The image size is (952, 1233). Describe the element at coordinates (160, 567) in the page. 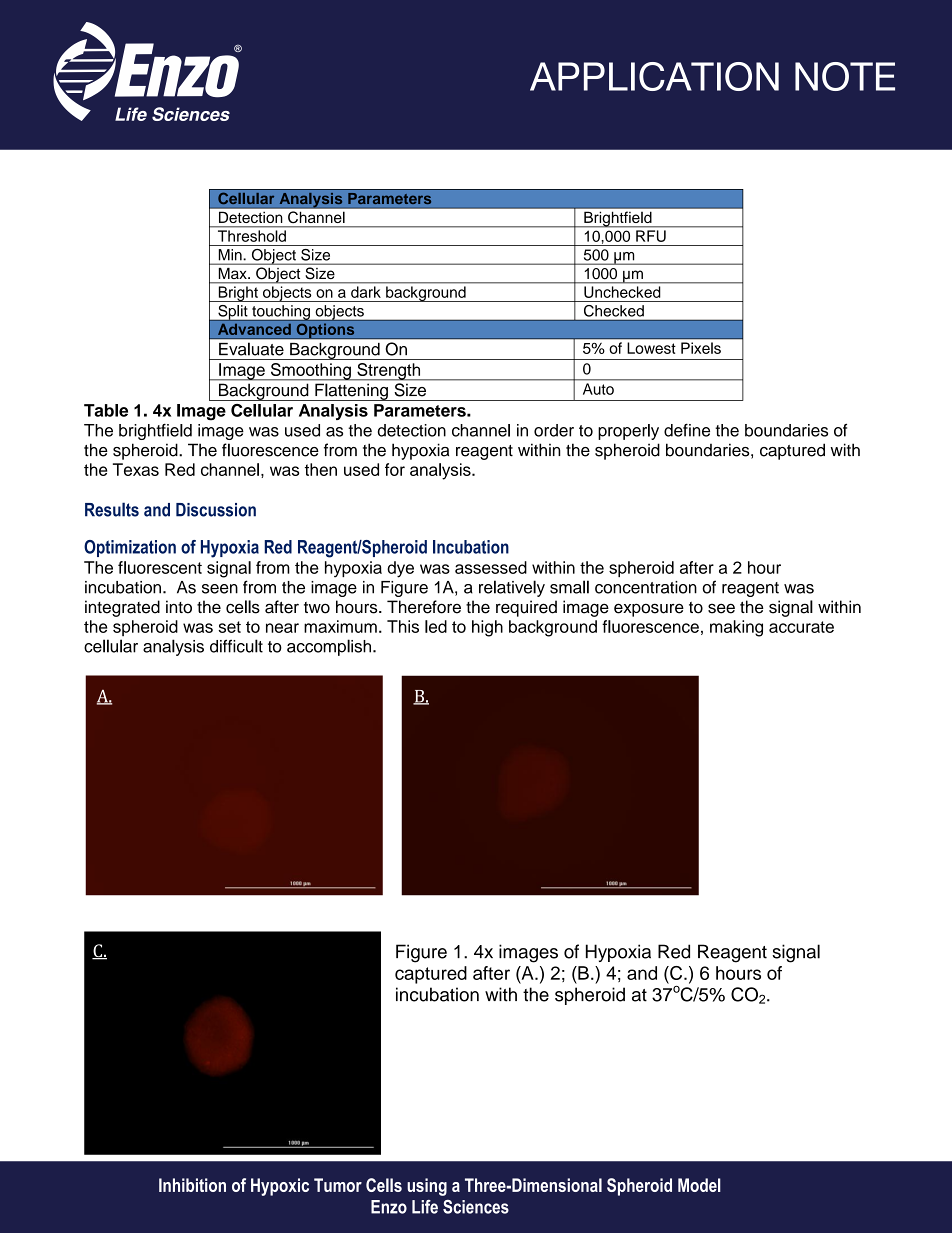

I see `fluorescent` at that location.
